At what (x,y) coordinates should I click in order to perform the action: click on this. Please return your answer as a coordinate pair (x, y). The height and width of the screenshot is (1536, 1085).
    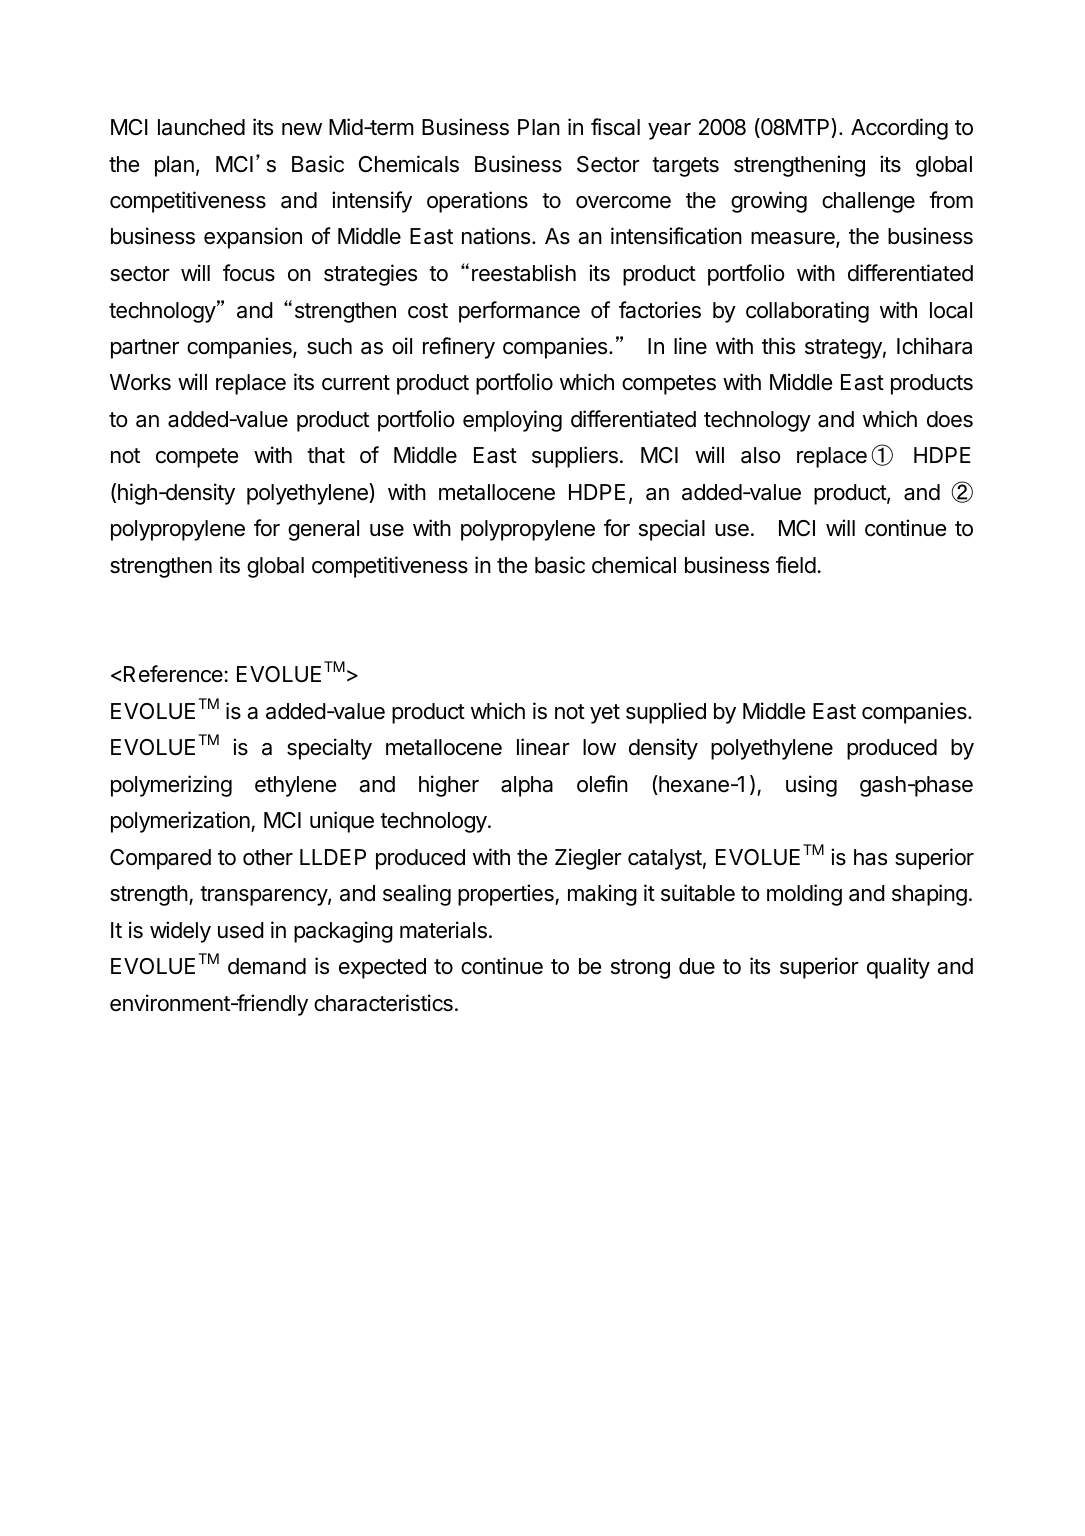
    Looking at the image, I should click on (778, 346).
